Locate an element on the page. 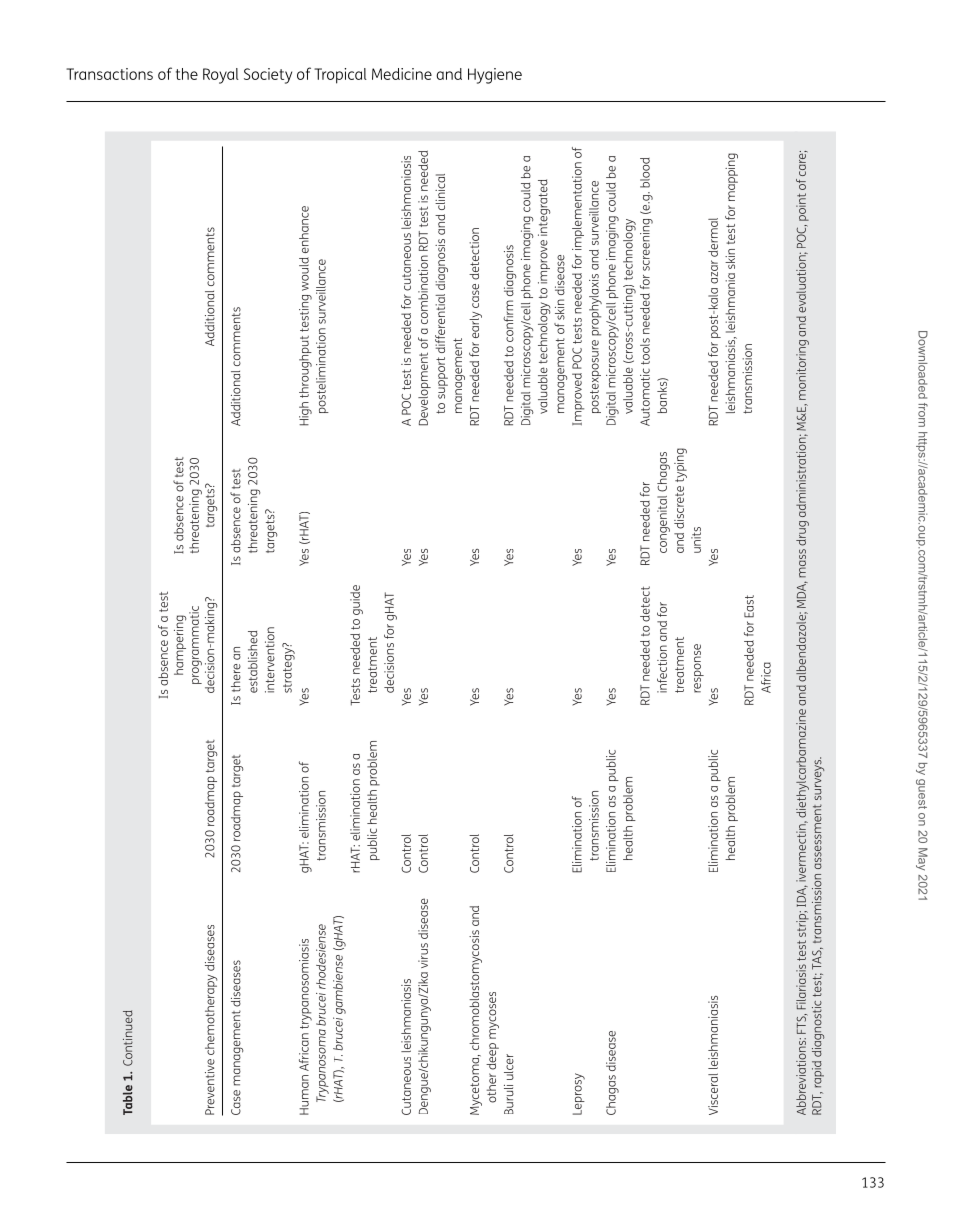 Image resolution: width=953 pixels, height=1232 pixels. Tropical is located at coordinates (340, 76).
